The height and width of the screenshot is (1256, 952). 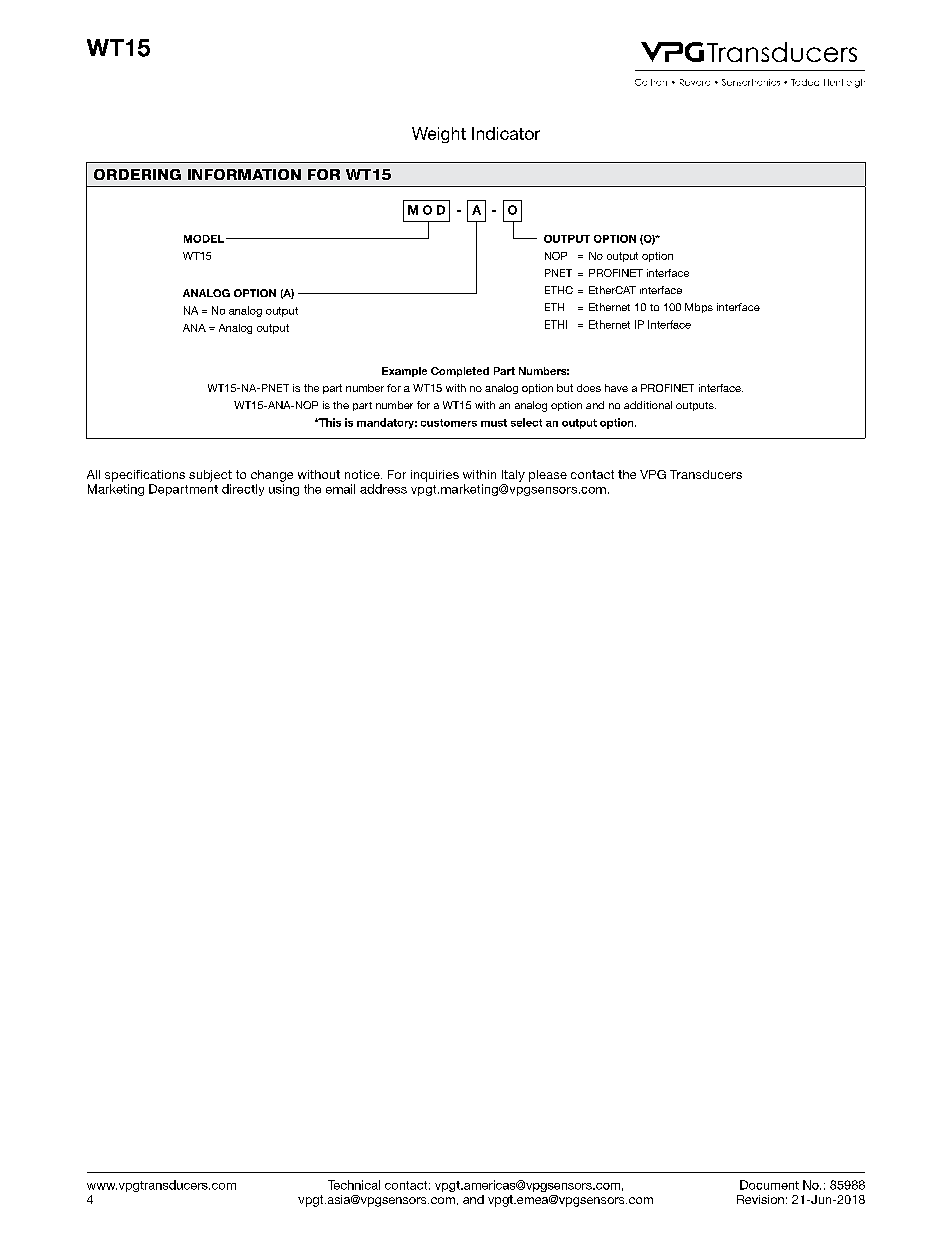 I want to click on ORDERING, so click(x=137, y=174).
